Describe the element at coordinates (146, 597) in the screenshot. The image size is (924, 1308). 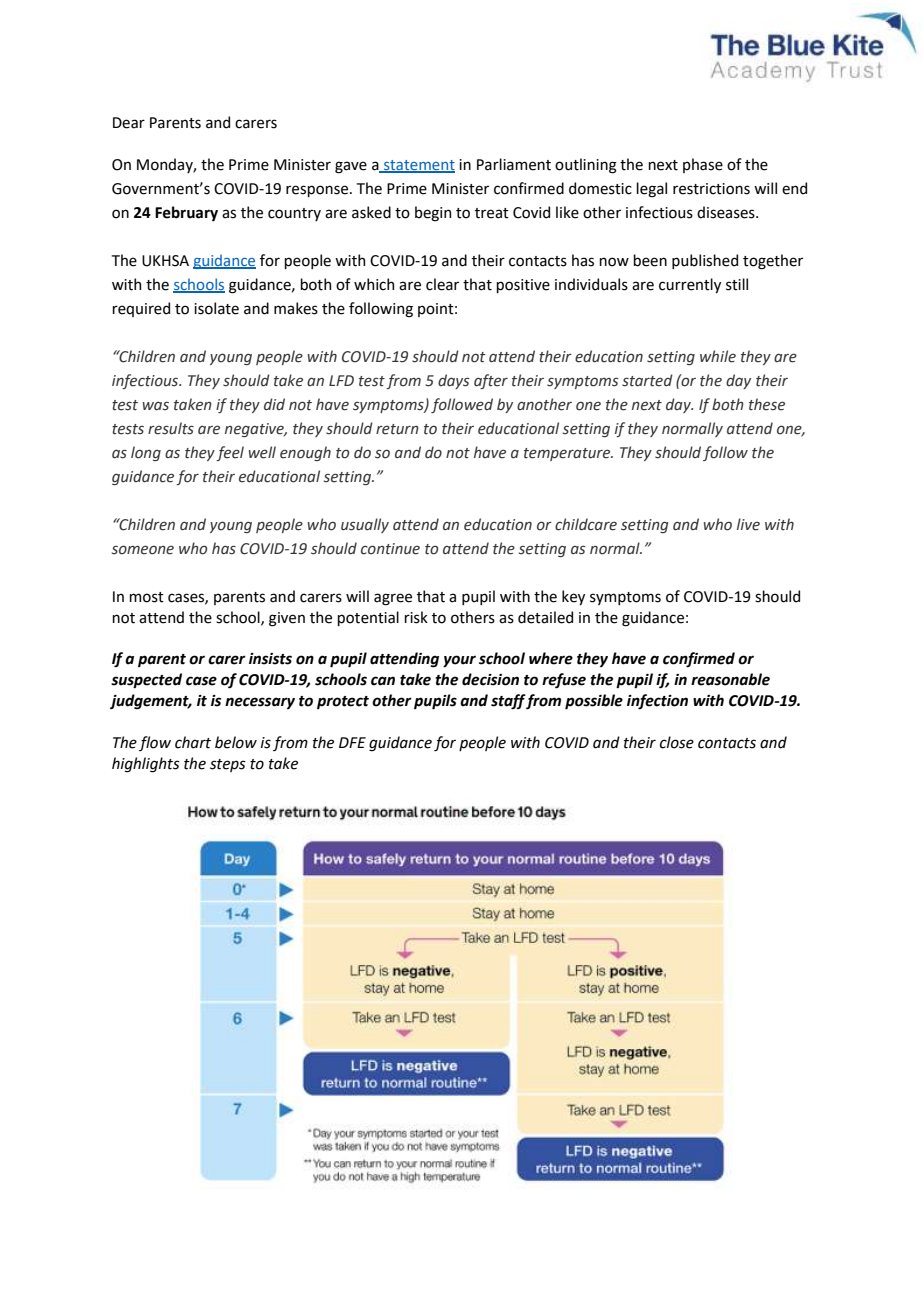
I see `most` at that location.
